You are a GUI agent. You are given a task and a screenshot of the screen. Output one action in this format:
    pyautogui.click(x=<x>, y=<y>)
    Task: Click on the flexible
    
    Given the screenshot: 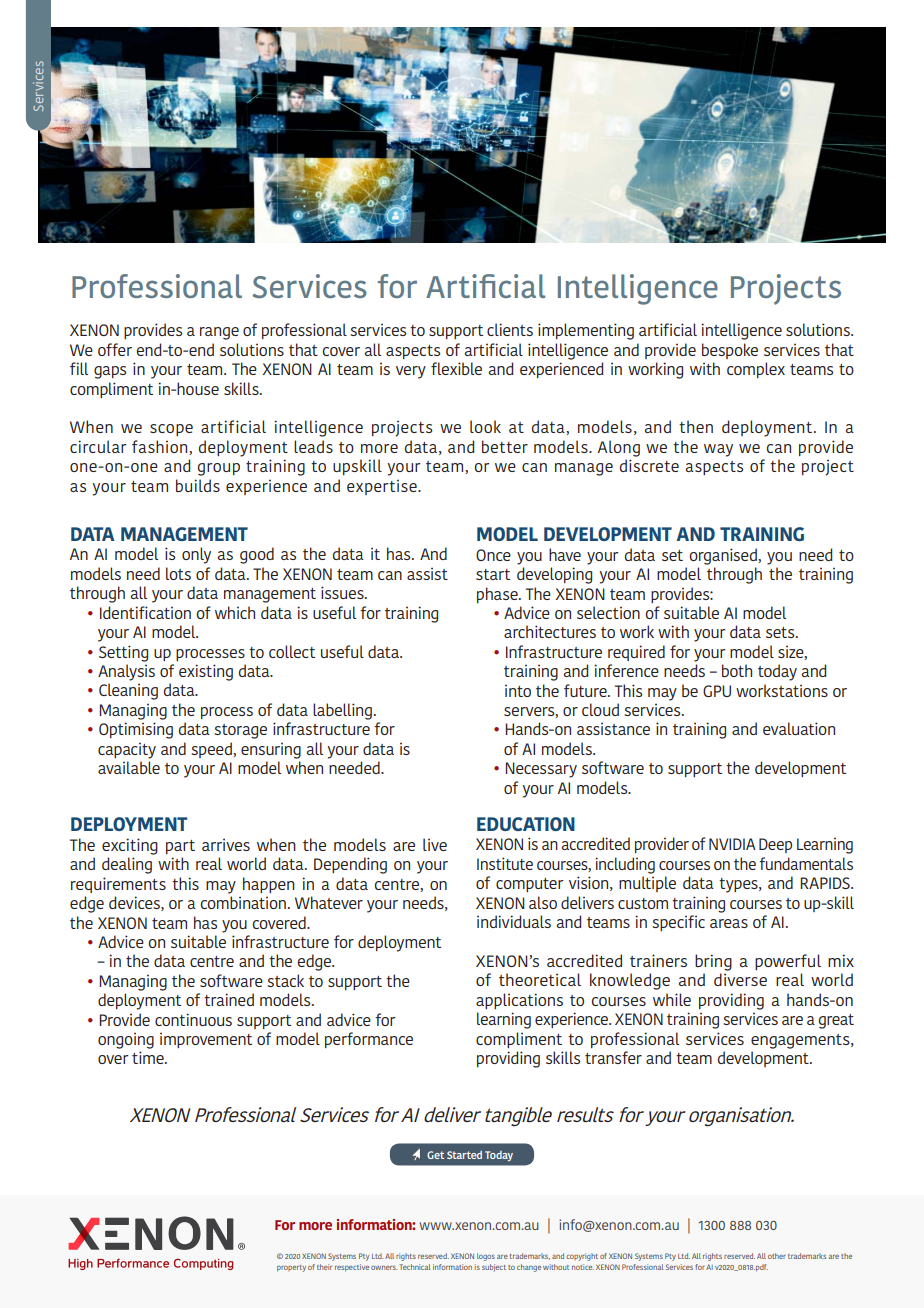 What is the action you would take?
    pyautogui.click(x=456, y=368)
